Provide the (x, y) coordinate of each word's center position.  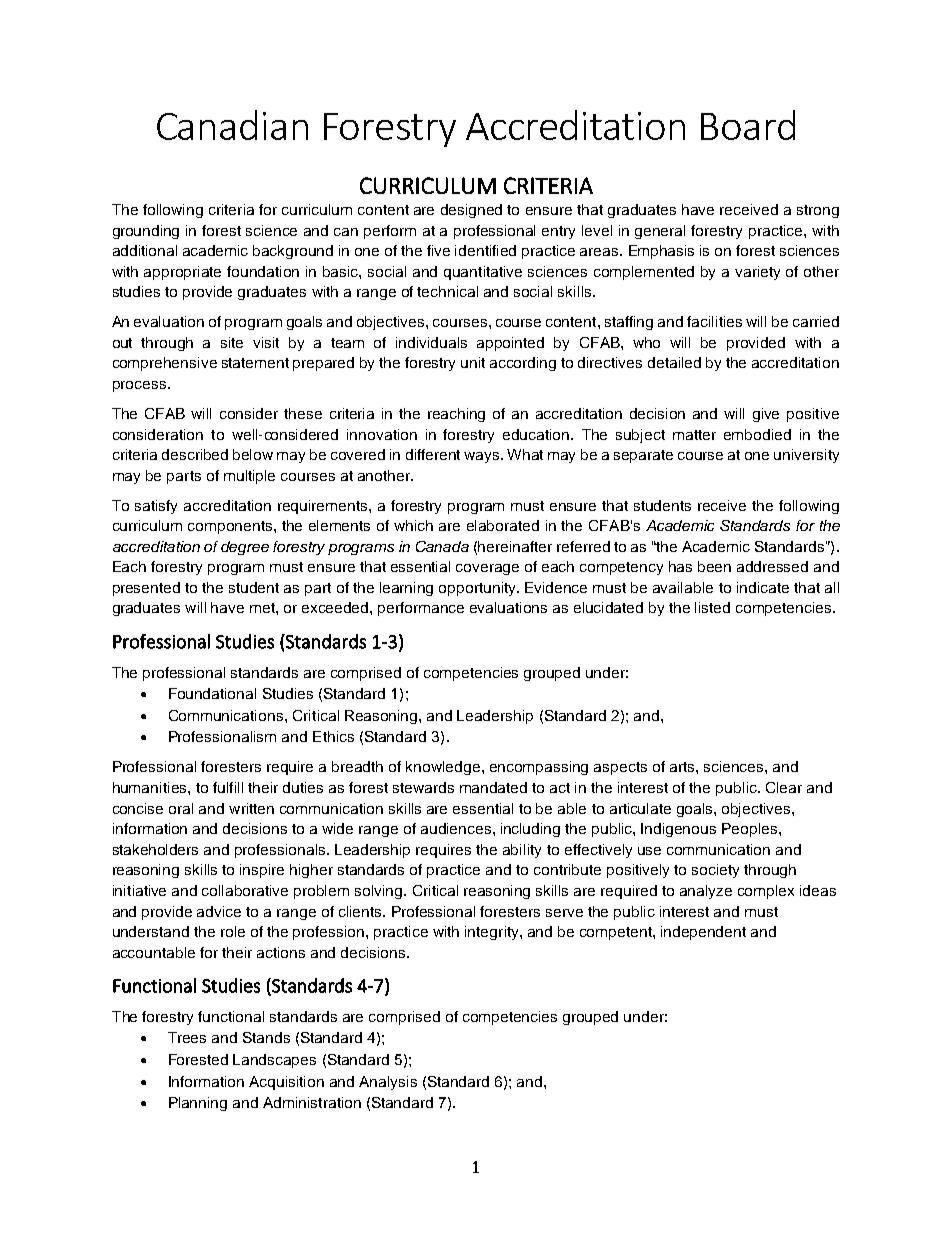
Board (748, 125)
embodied (757, 434)
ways (483, 457)
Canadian (232, 125)
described (195, 454)
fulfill (228, 787)
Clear (784, 787)
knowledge (444, 768)
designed (471, 211)
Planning (198, 1104)
